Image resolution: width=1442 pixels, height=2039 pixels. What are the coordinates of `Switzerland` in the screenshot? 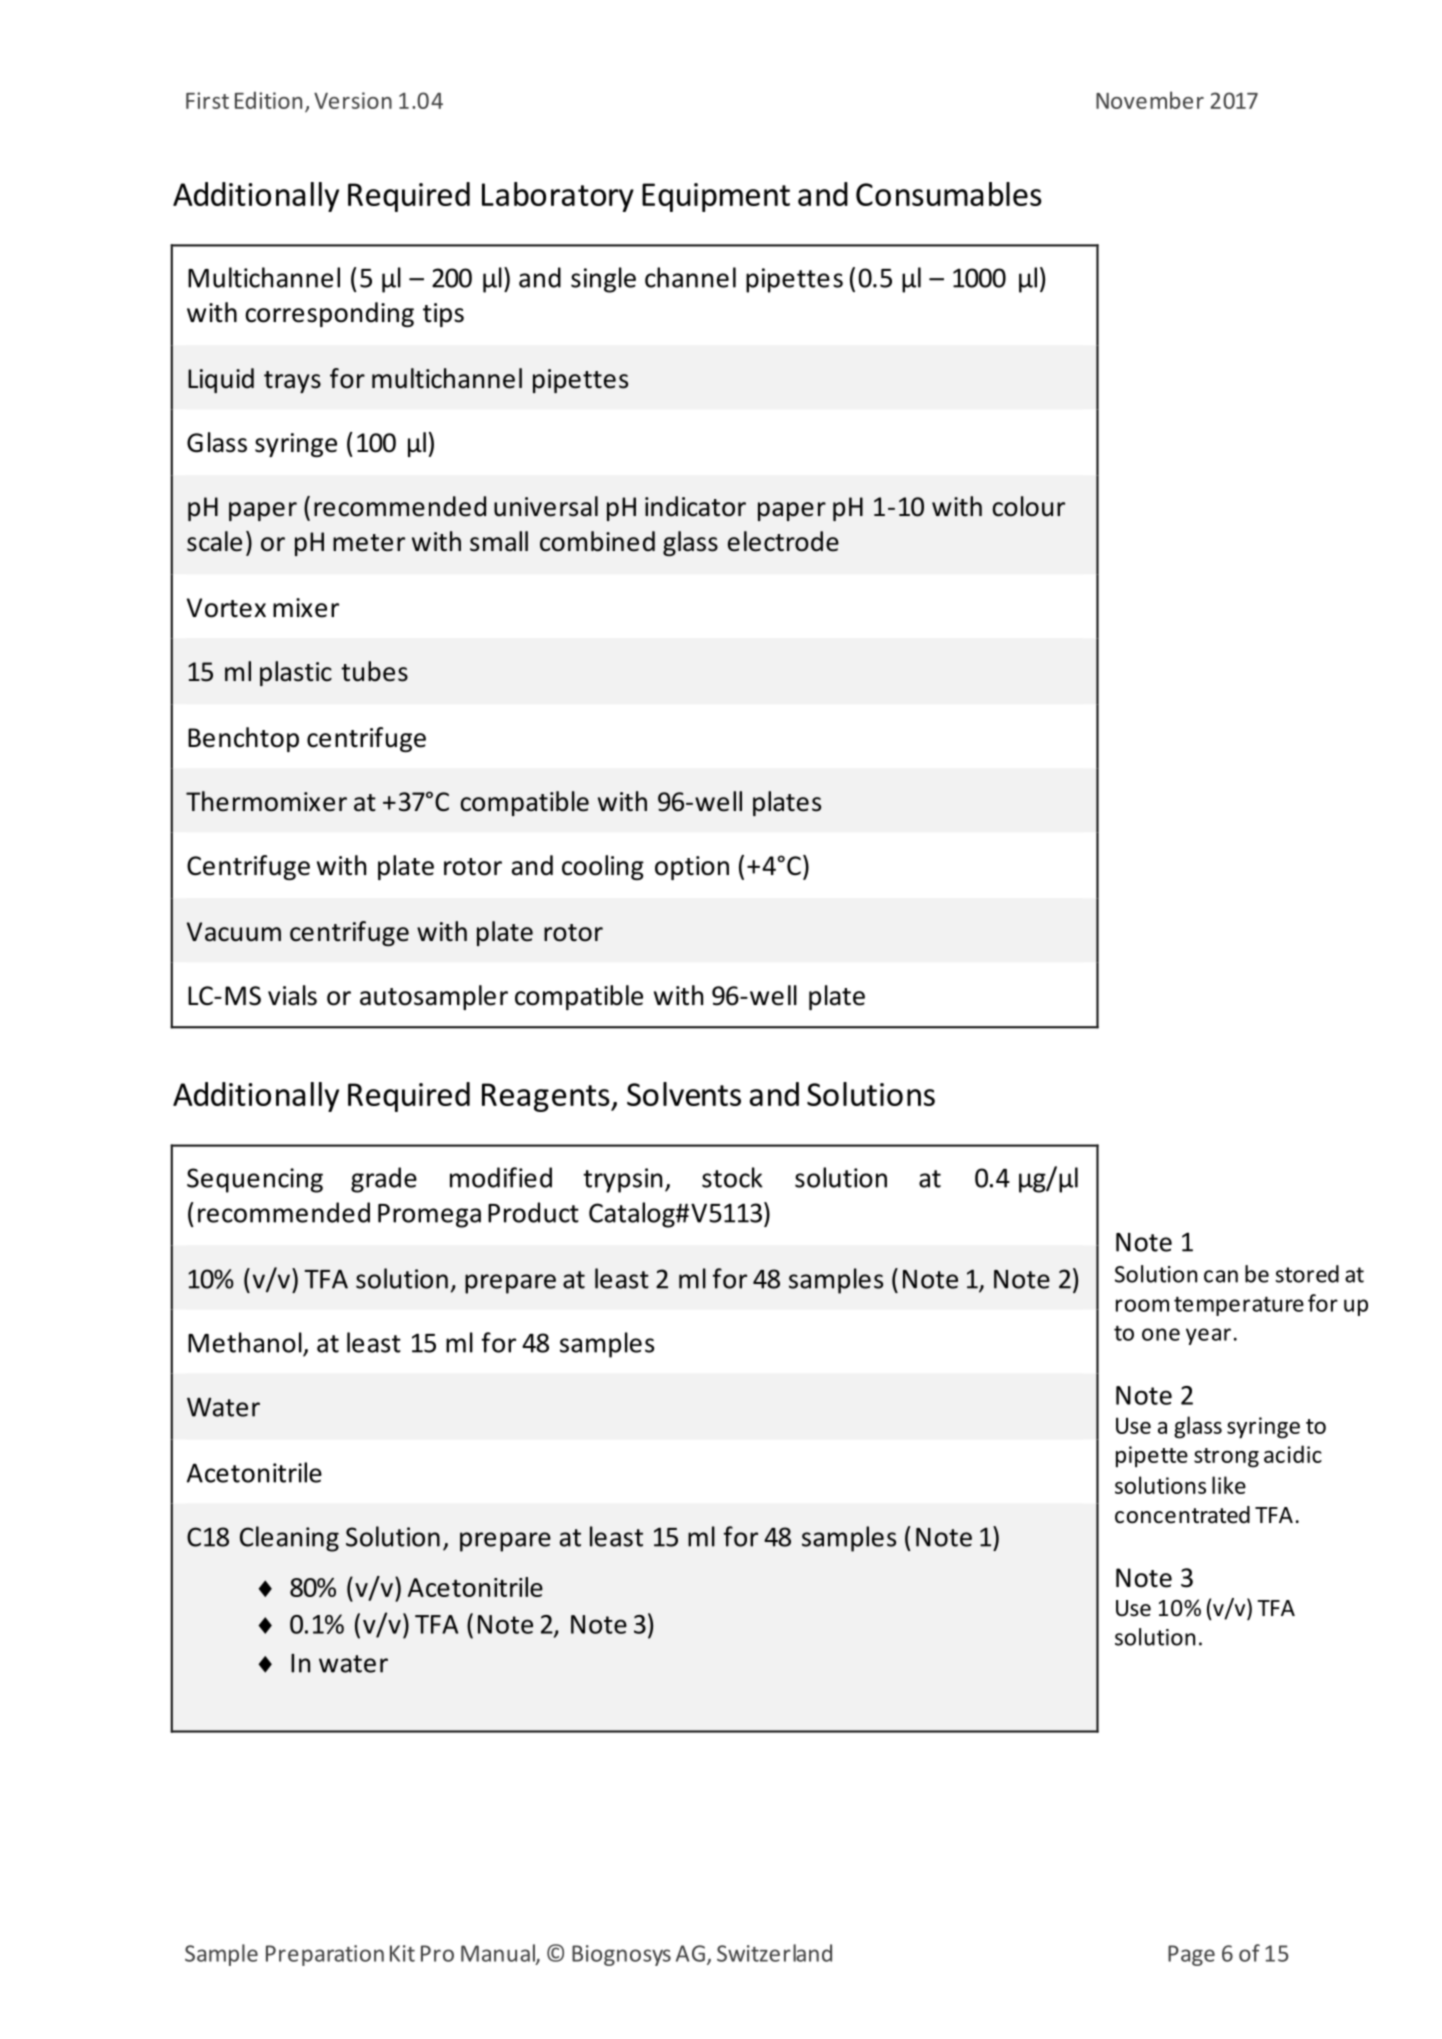 It's located at (774, 1953).
